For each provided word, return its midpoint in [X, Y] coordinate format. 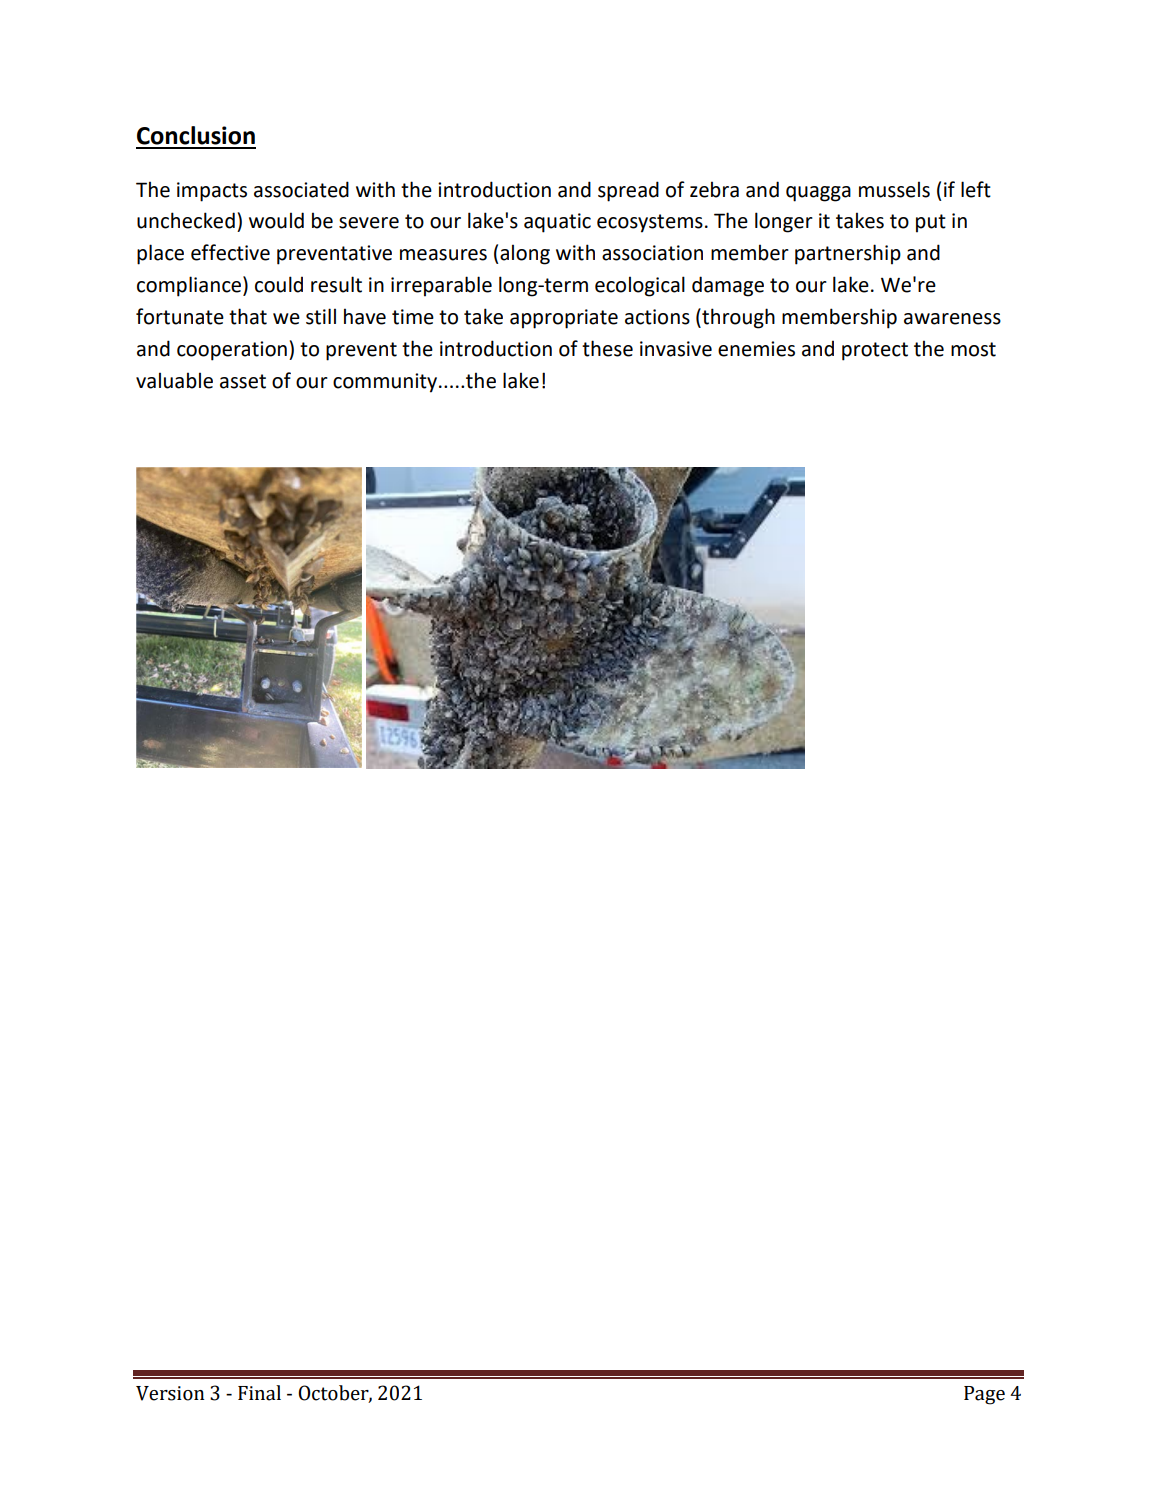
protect [875, 351]
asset [243, 381]
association [652, 253]
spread [628, 191]
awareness [952, 319]
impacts [212, 192]
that [248, 316]
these [607, 348]
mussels [894, 189]
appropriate [564, 319]
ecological [640, 286]
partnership [848, 254]
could [279, 284]
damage [728, 286]
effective [230, 252]
